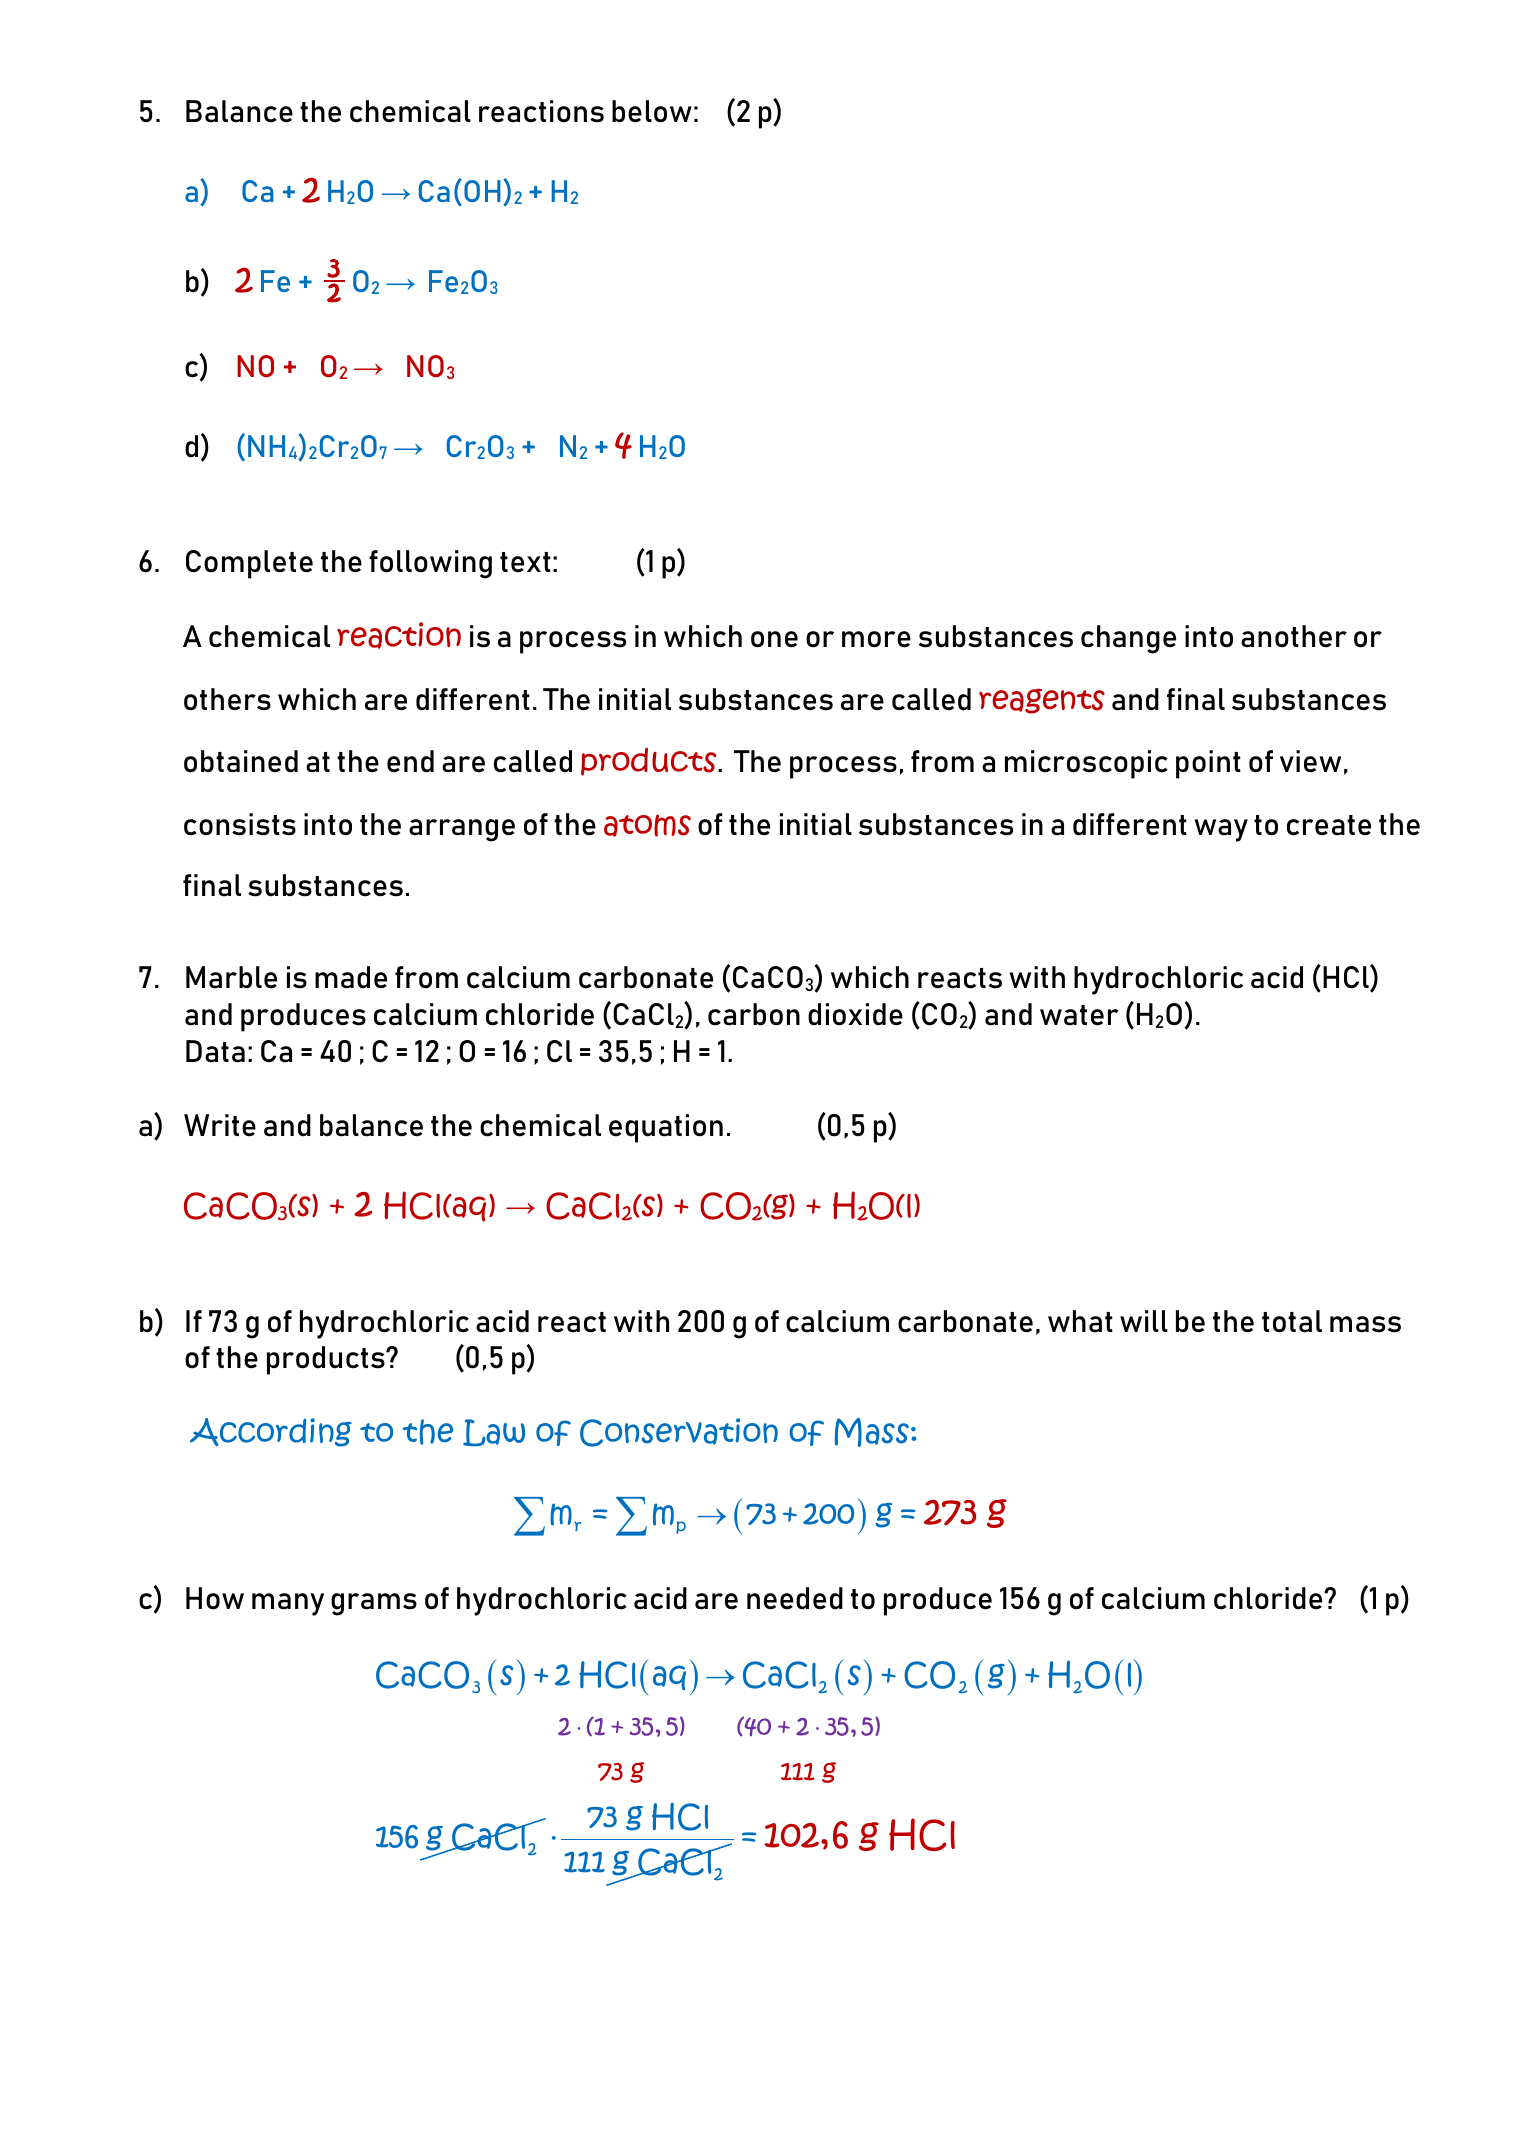  What do you see at coordinates (774, 639) in the screenshot?
I see `one` at bounding box center [774, 639].
